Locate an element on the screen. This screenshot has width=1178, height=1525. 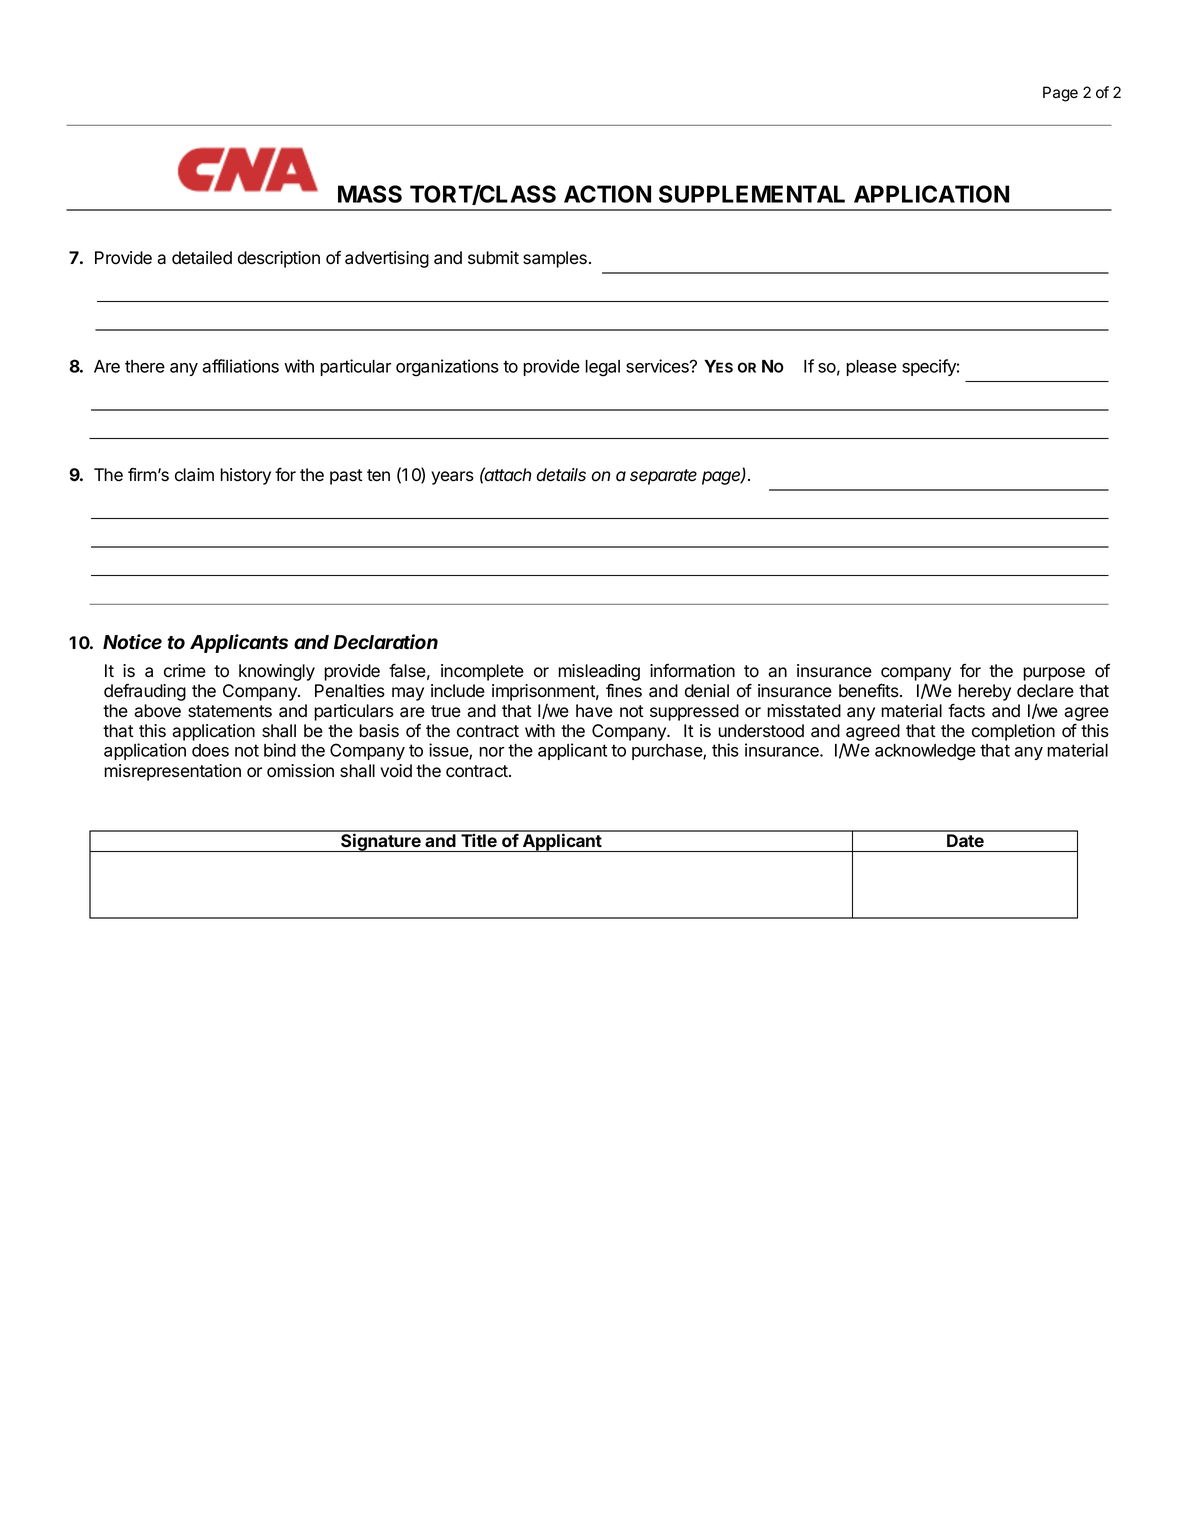
ACTION is located at coordinates (607, 194).
